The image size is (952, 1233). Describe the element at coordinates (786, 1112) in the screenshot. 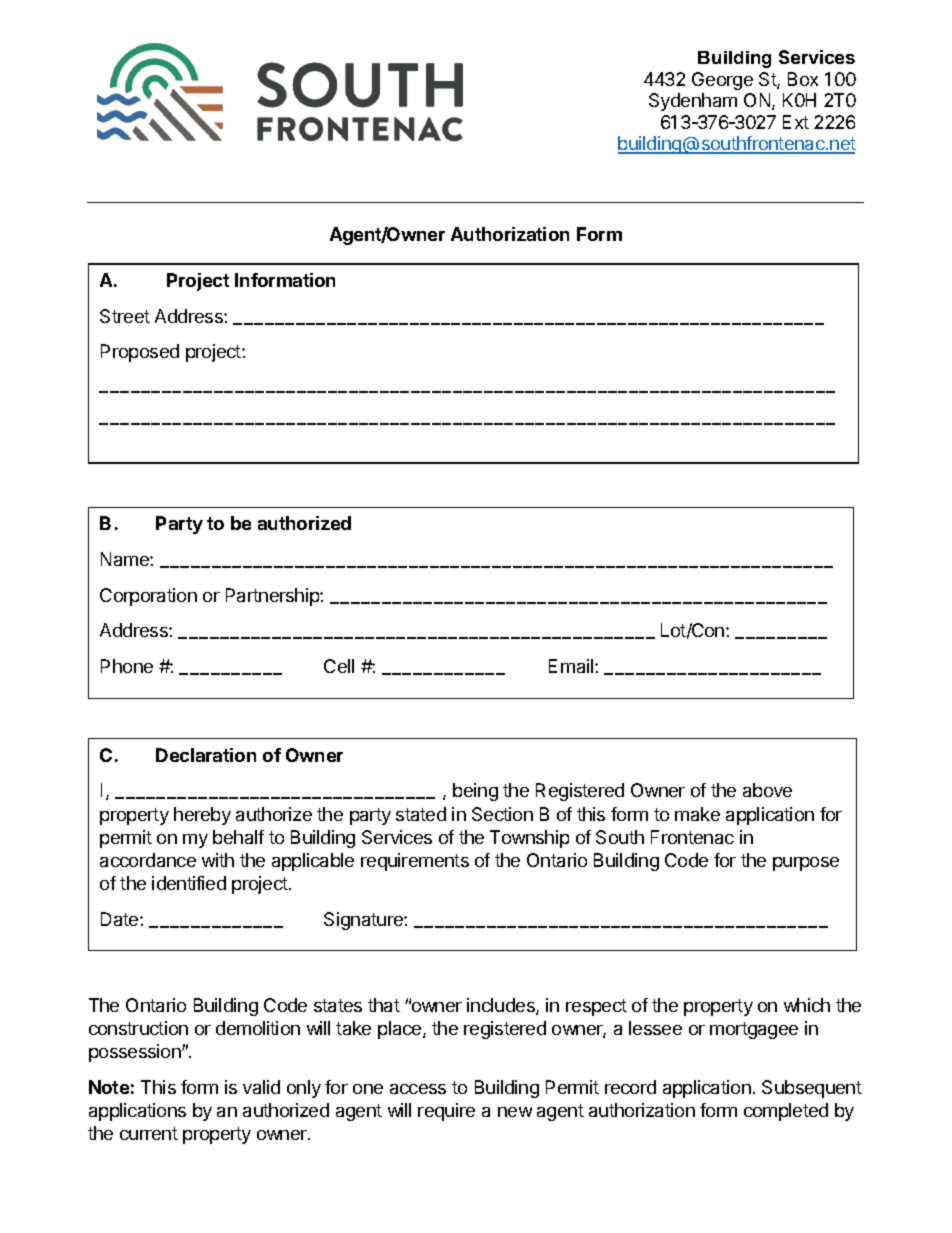

I see `completed` at that location.
